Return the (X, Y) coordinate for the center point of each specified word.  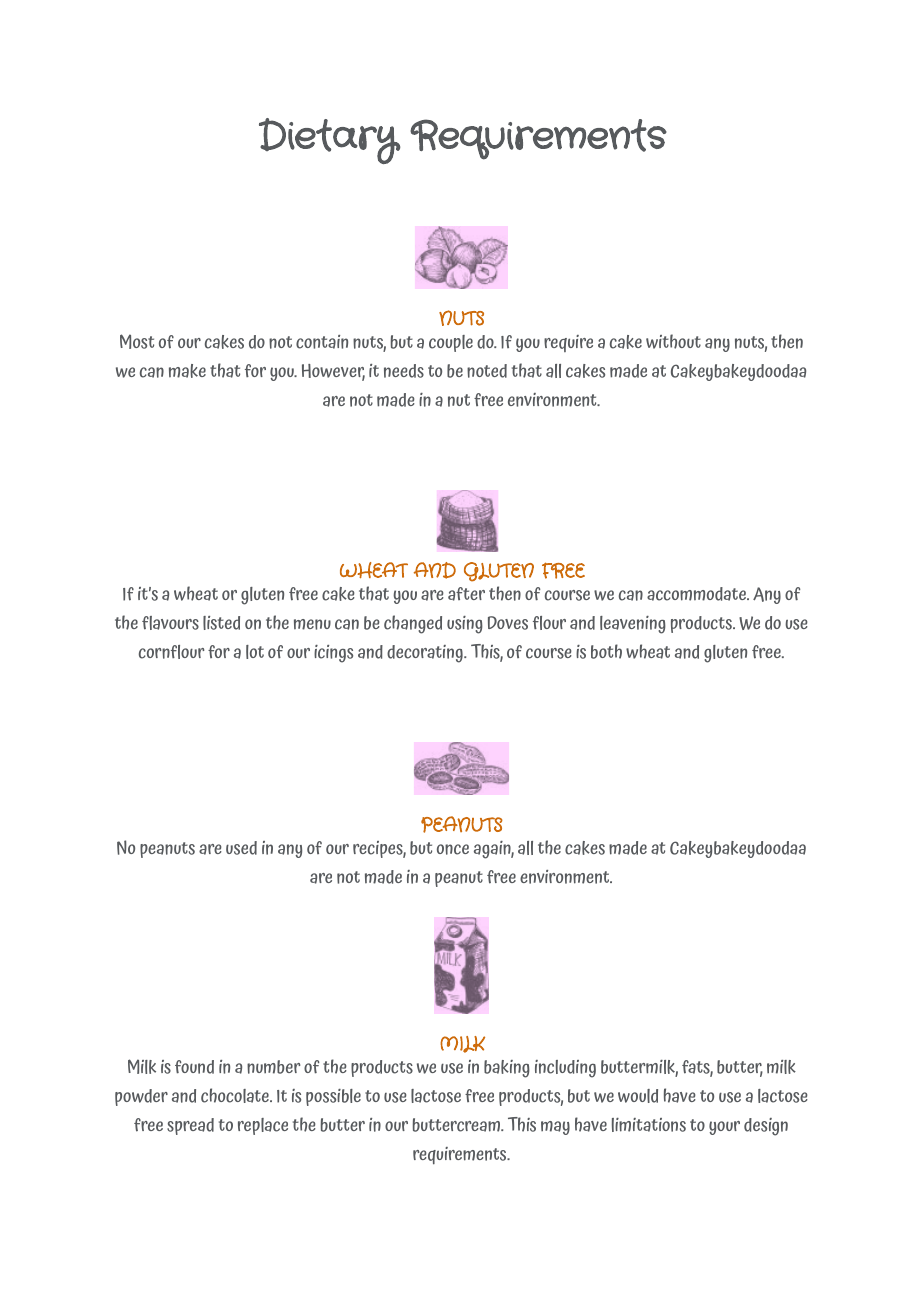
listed (221, 623)
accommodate (698, 594)
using (465, 625)
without (673, 341)
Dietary (330, 141)
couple (451, 343)
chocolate (236, 1095)
